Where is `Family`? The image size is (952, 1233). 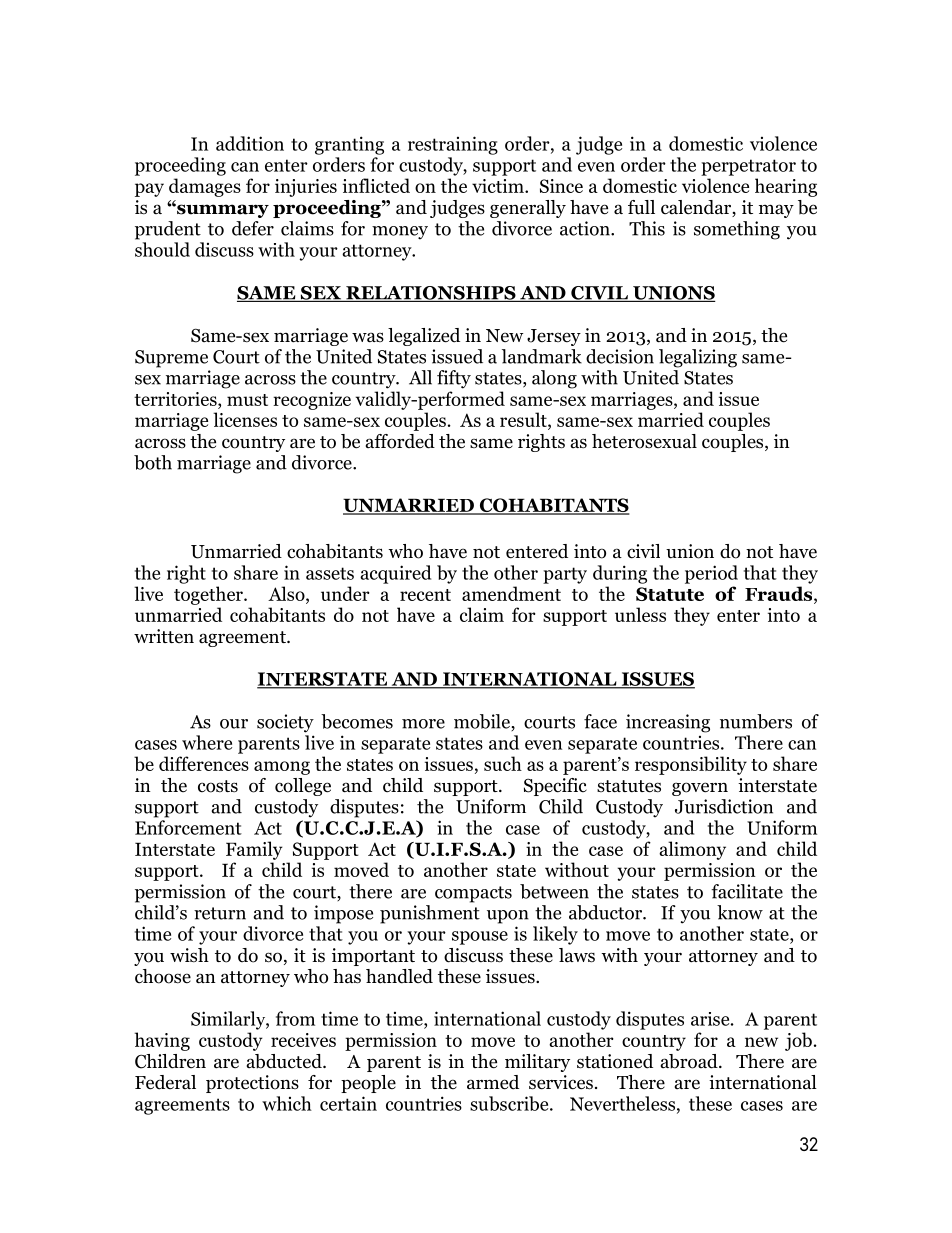 Family is located at coordinates (254, 850).
